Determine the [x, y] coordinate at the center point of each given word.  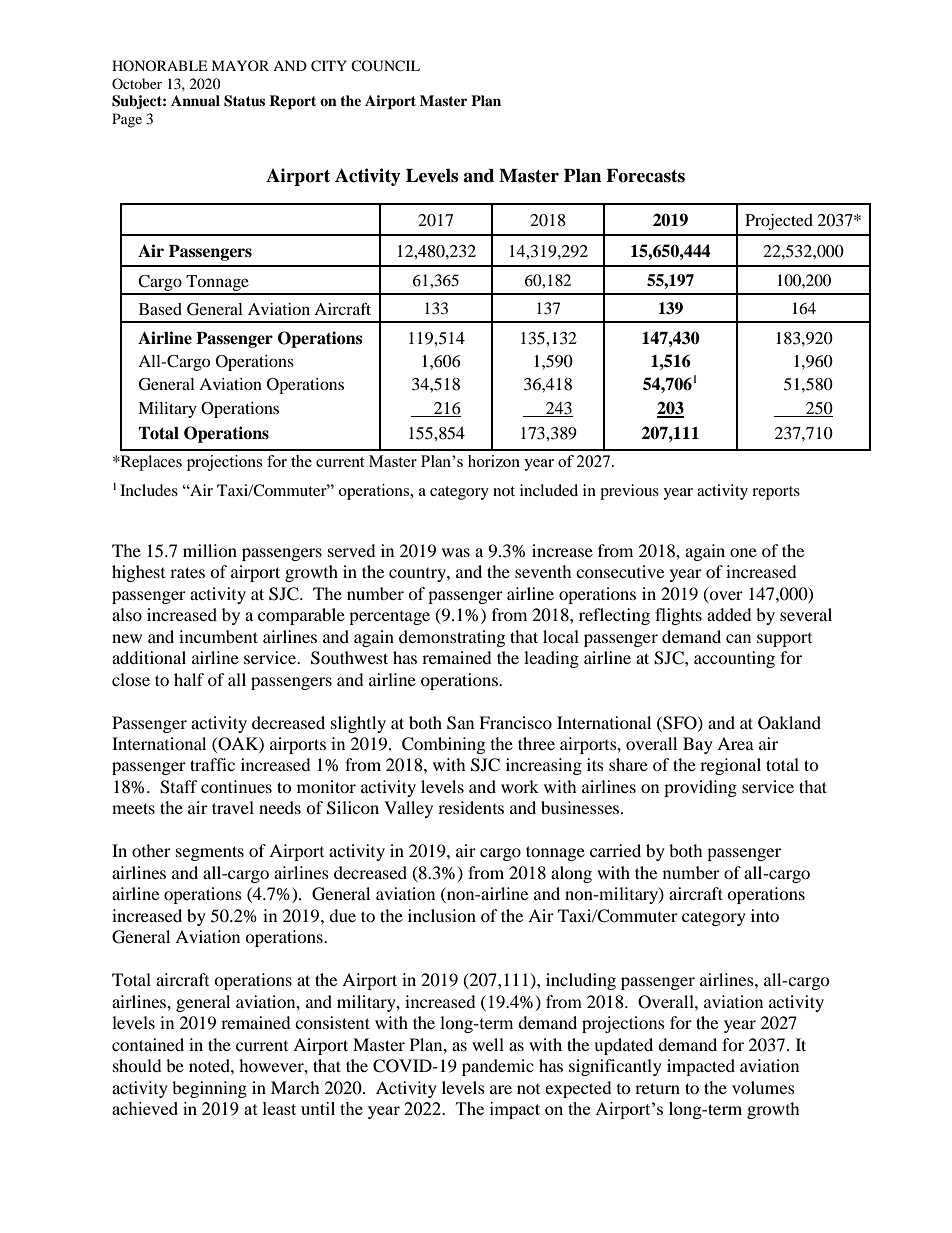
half [189, 679]
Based [160, 309]
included [549, 490]
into [765, 915]
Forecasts [645, 176]
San [460, 723]
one [743, 552]
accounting [734, 659]
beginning [209, 1089]
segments [210, 853]
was [456, 552]
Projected [779, 222]
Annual [195, 101]
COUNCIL [385, 66]
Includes [149, 490]
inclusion [442, 915]
